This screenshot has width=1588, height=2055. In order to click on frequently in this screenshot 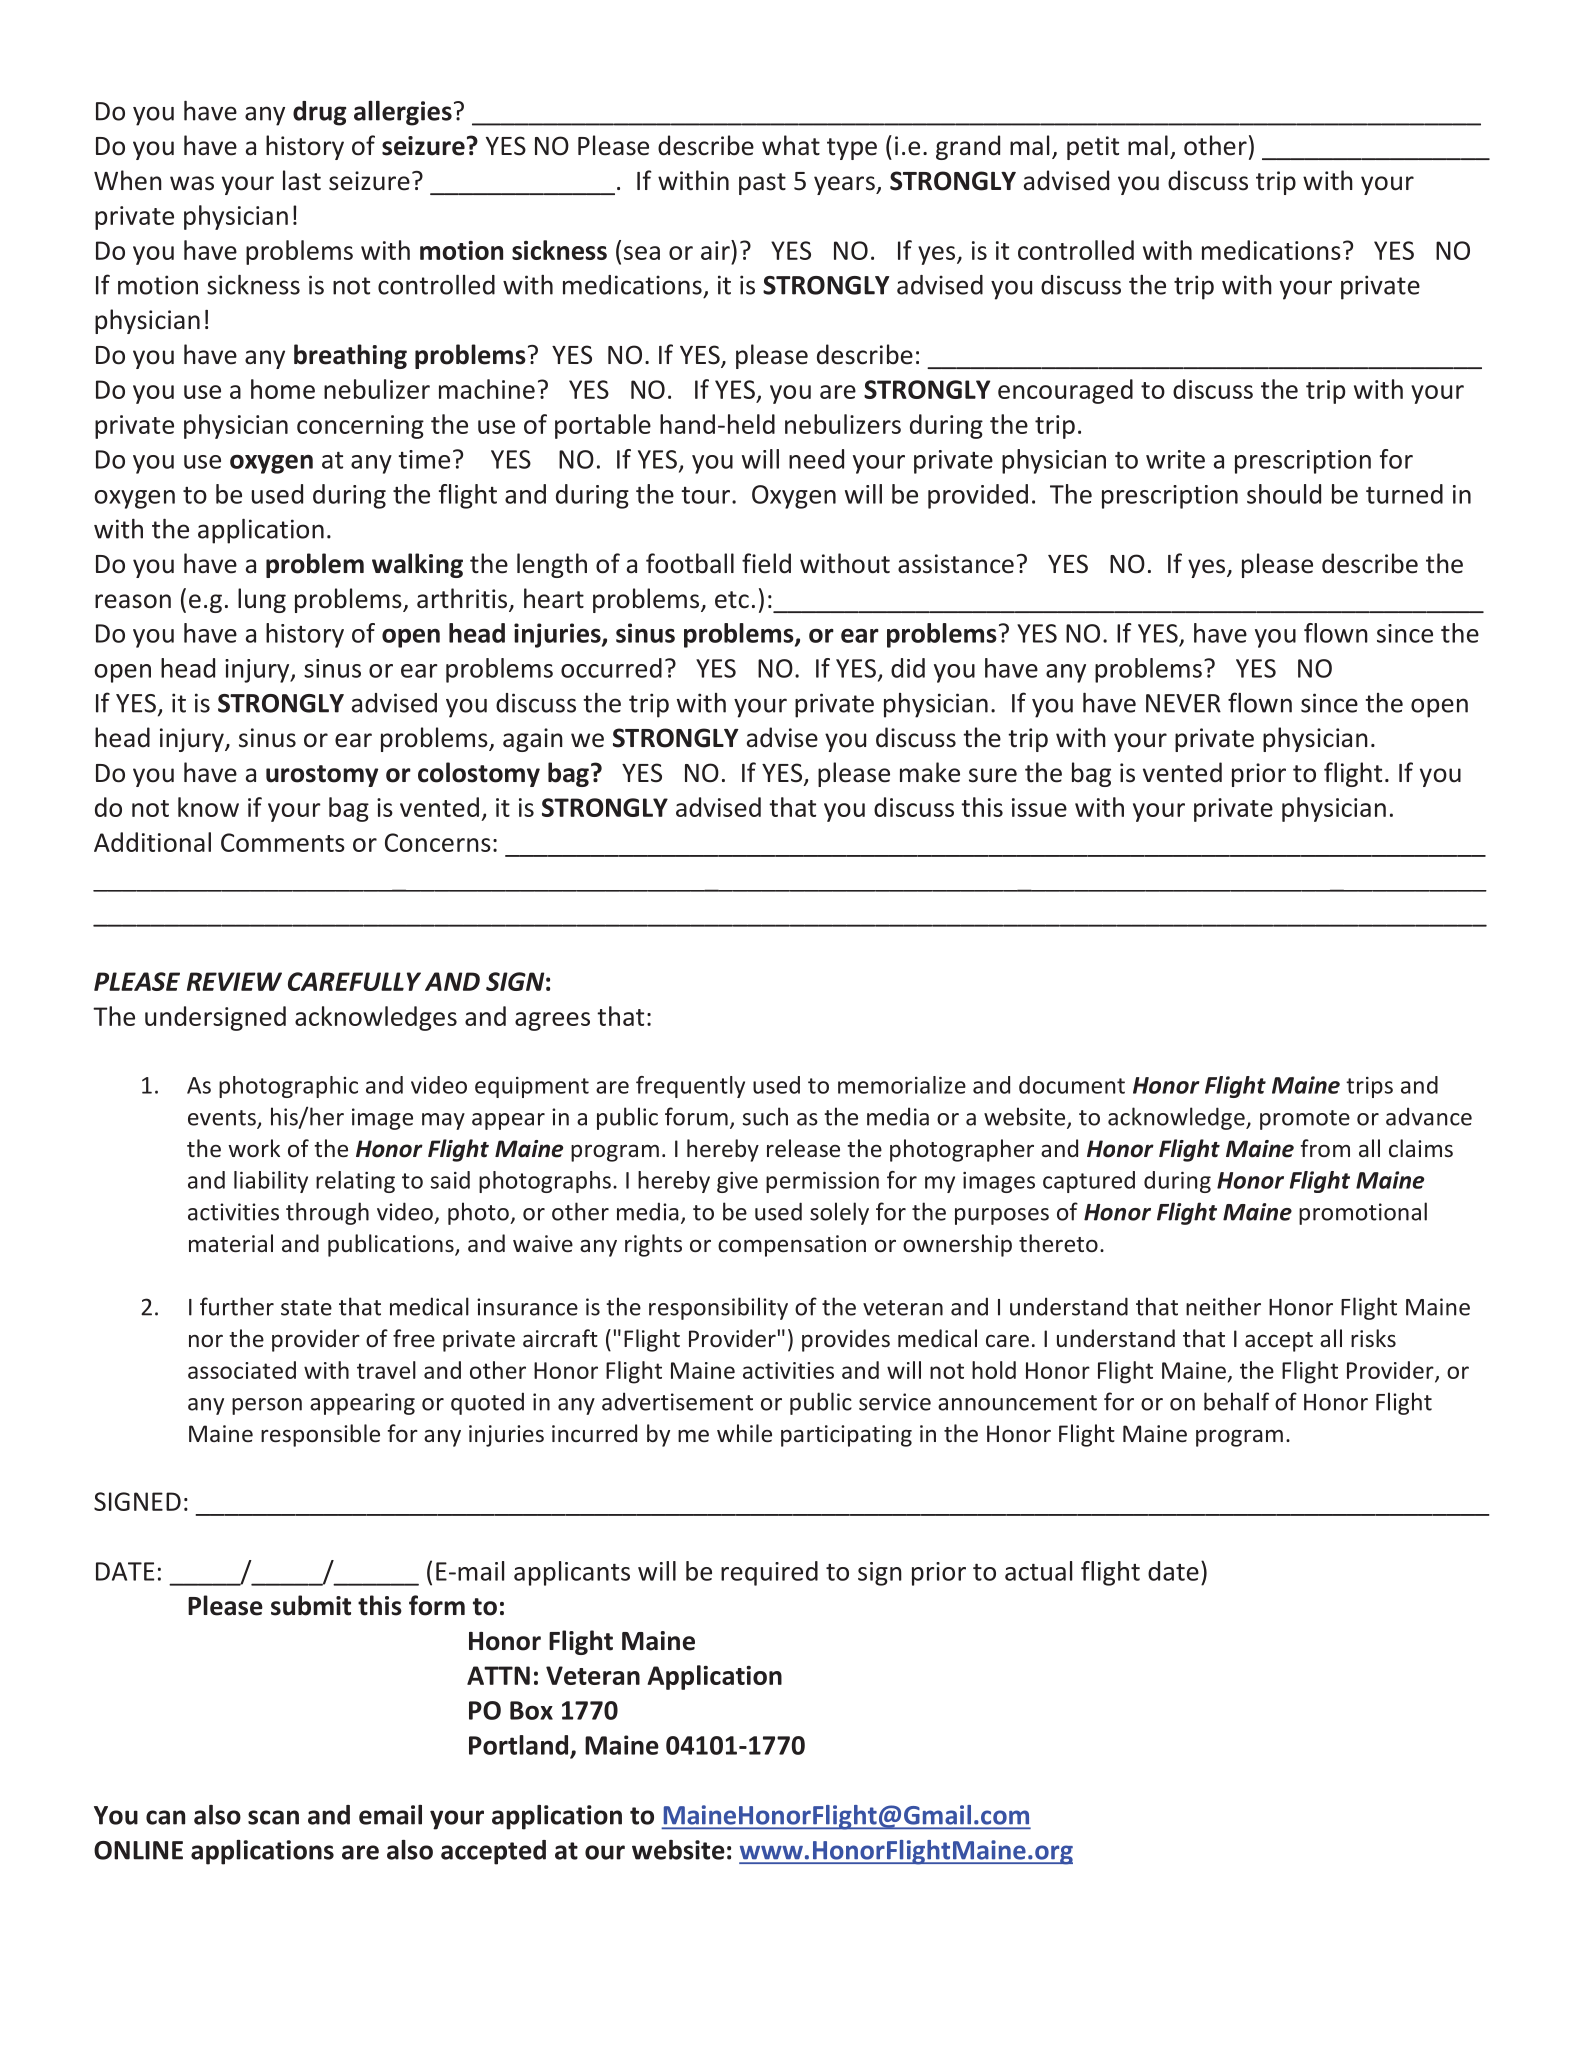, I will do `click(690, 1087)`.
